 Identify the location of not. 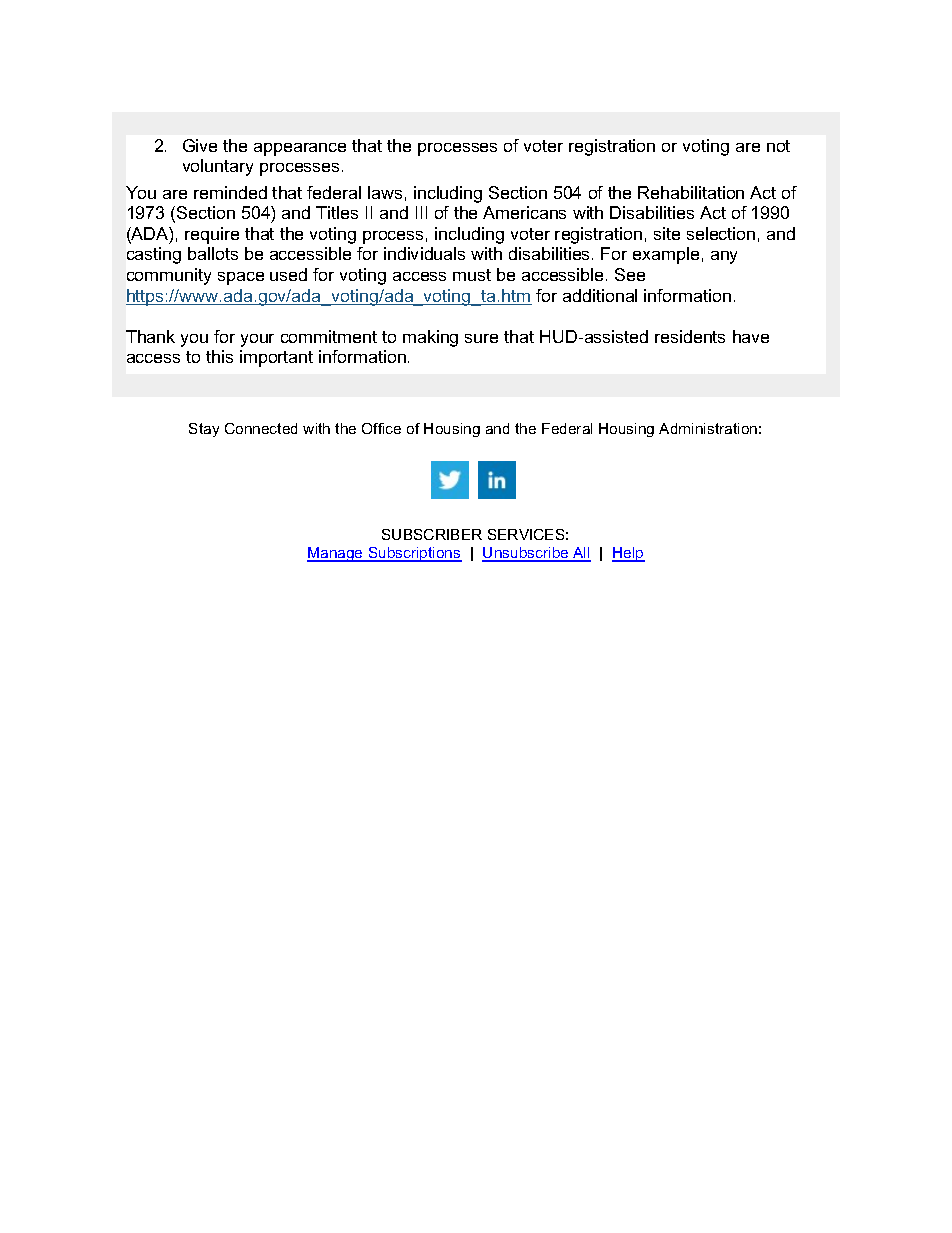
(778, 146).
